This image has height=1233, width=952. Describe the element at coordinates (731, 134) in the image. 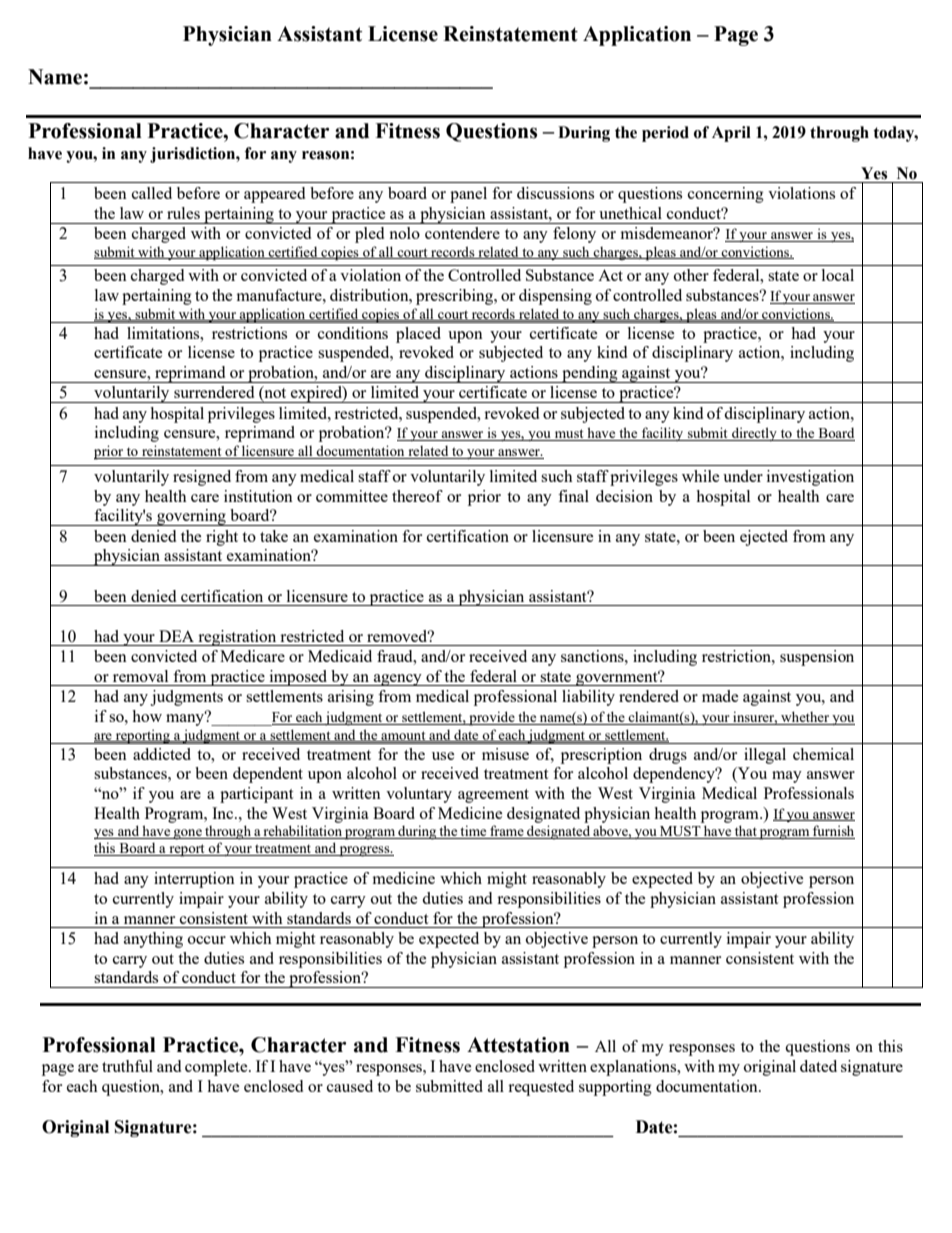

I see `April` at that location.
